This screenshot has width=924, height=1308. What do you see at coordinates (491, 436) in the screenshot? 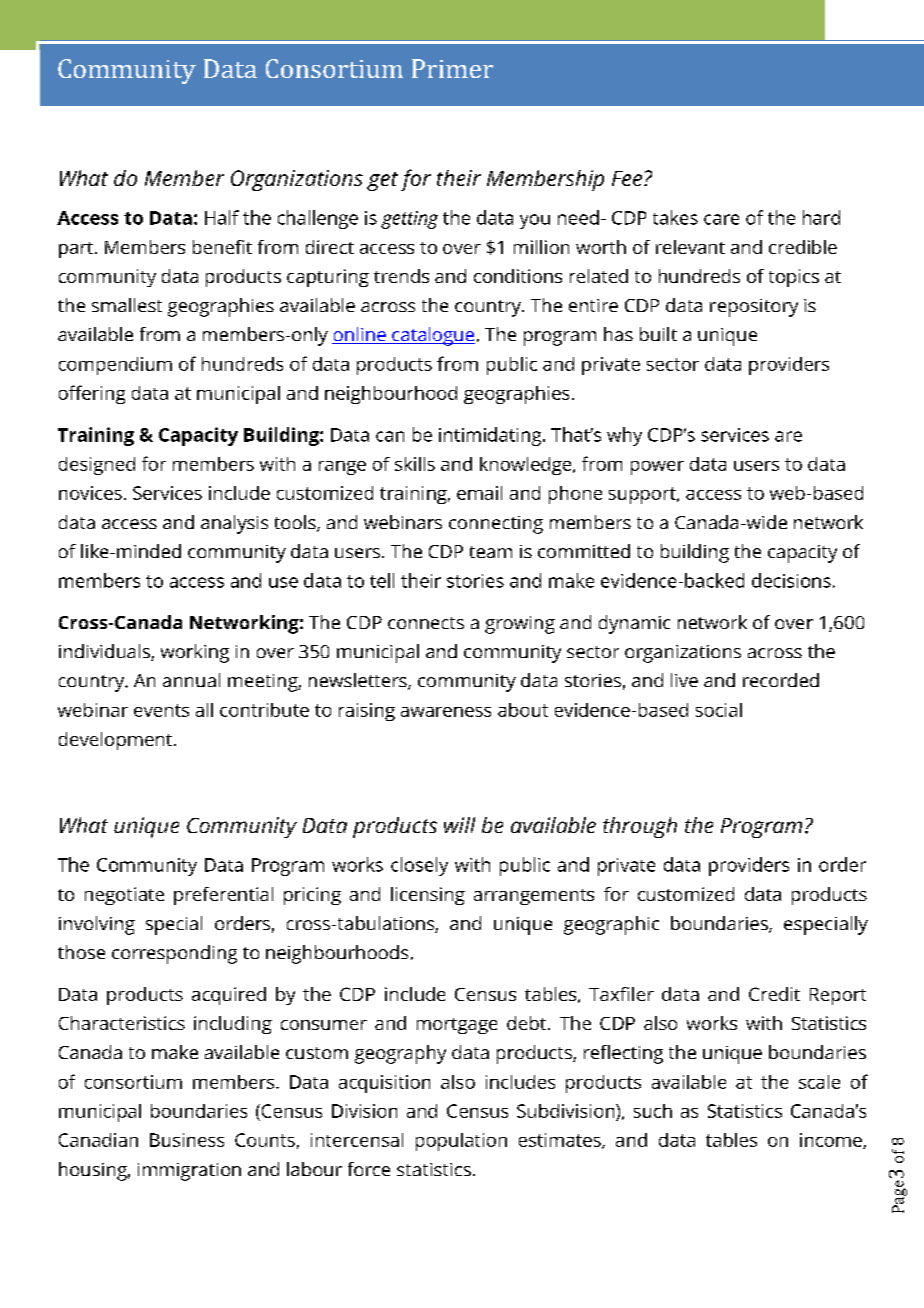
I see `intimidating` at bounding box center [491, 436].
